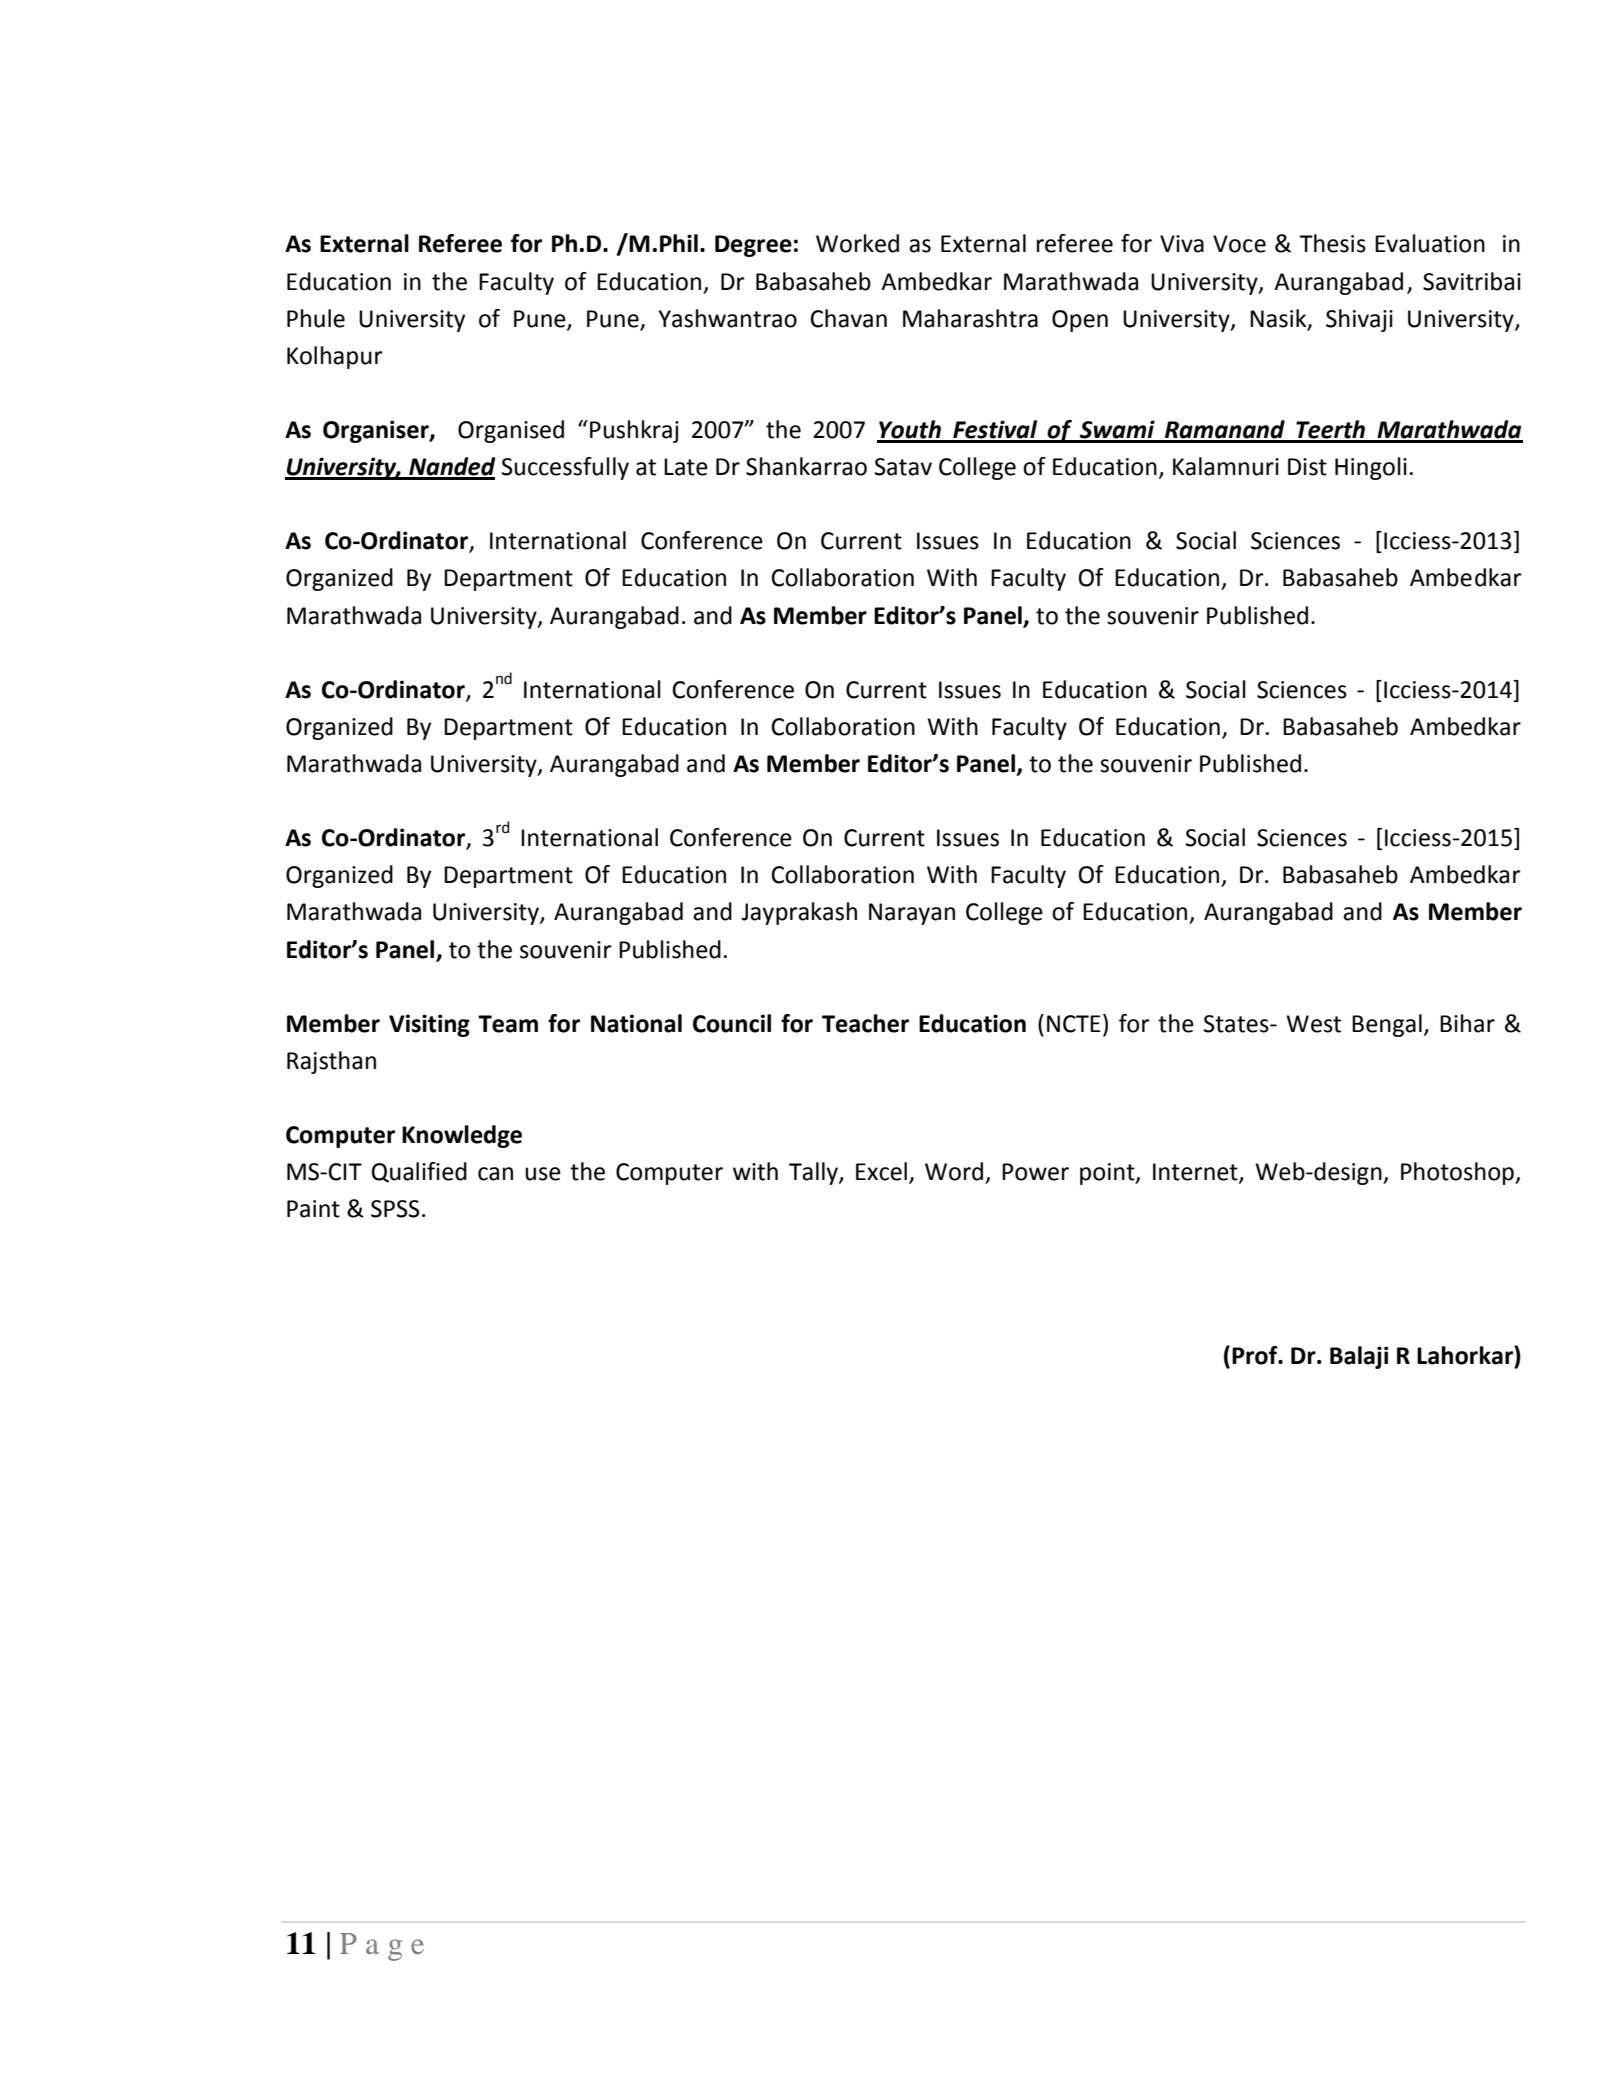 The height and width of the page is (2093, 1617). Describe the element at coordinates (395, 1209) in the page. I see `SPSS` at that location.
